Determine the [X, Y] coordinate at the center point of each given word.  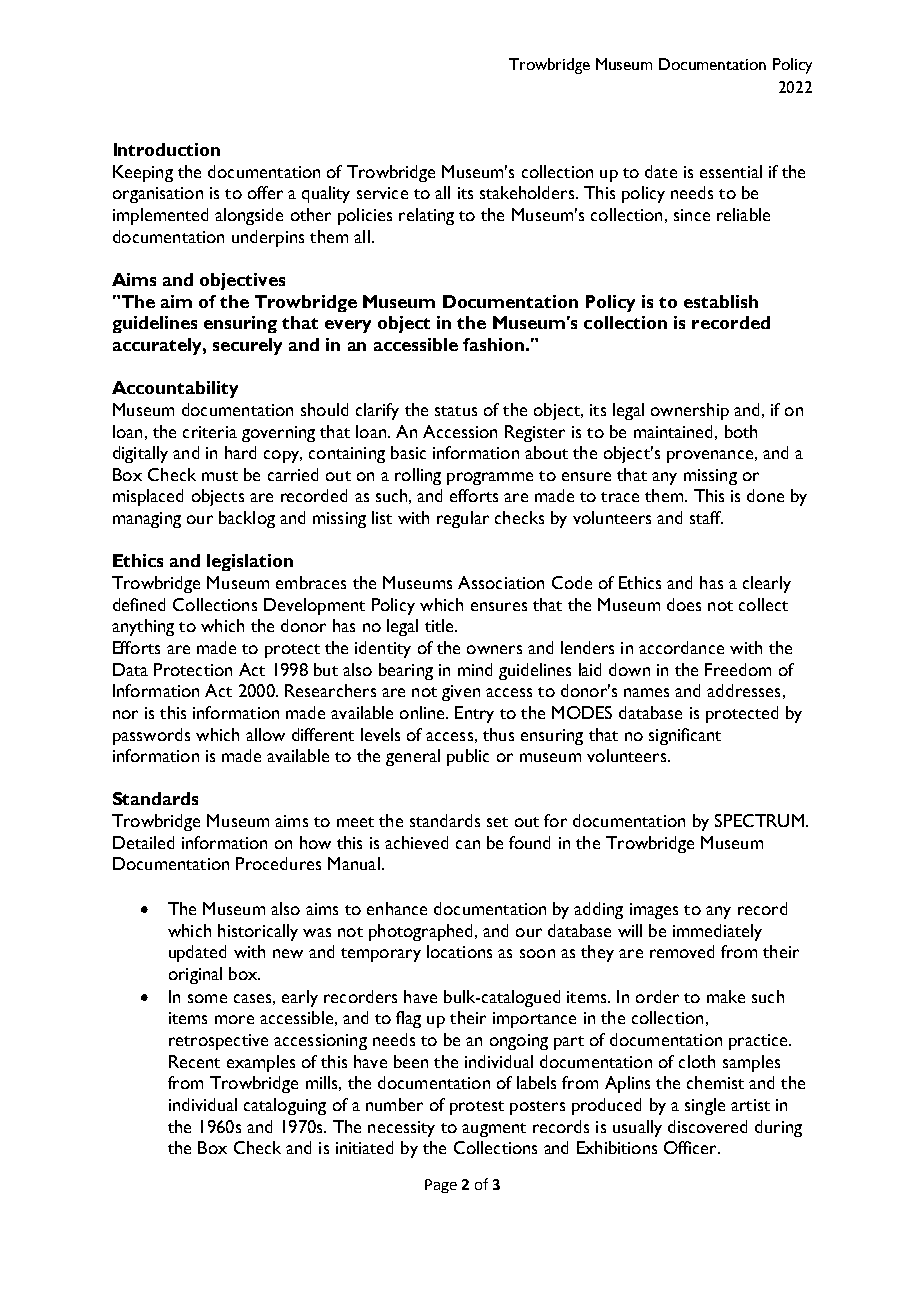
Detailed [143, 842]
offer [265, 192]
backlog [247, 519]
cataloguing [285, 1106]
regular [463, 519]
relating [426, 216]
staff [706, 517]
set [497, 822]
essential [731, 171]
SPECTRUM [759, 820]
